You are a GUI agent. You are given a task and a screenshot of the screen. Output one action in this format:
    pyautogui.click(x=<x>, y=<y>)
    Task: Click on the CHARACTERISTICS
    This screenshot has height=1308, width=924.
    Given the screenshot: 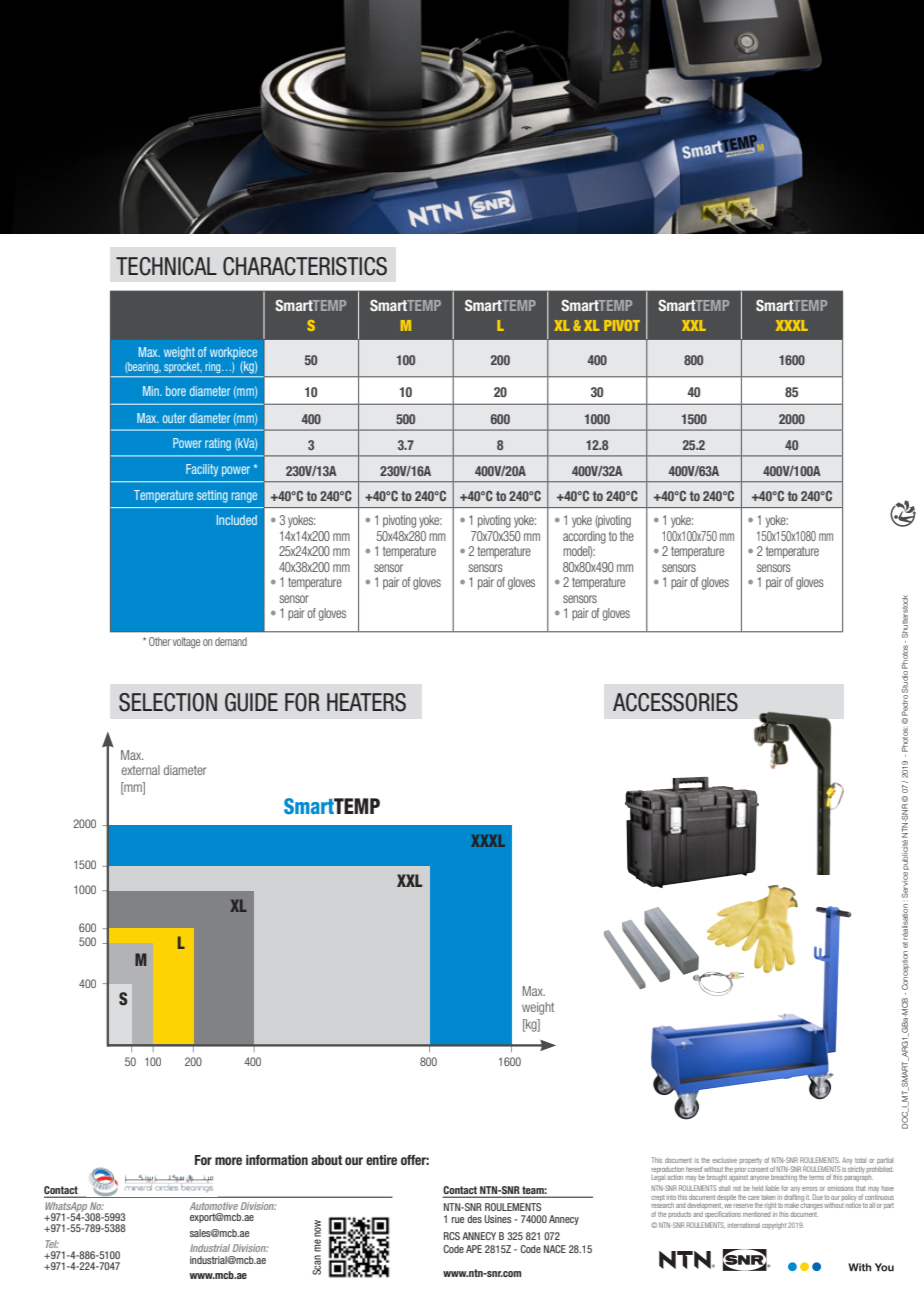 What is the action you would take?
    pyautogui.click(x=305, y=266)
